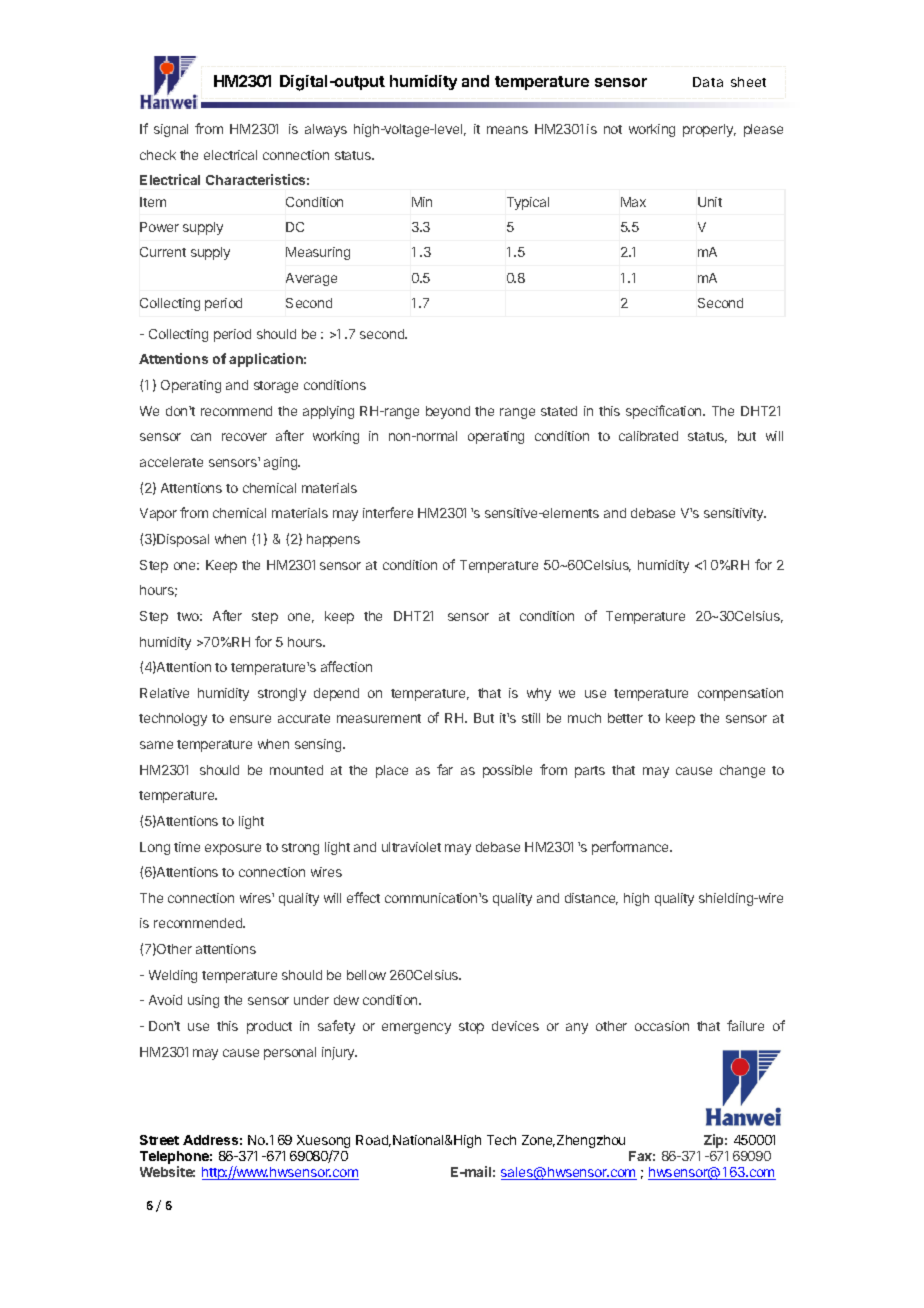 This screenshot has width=924, height=1308. Describe the element at coordinates (648, 436) in the screenshot. I see `calibrated` at that location.
